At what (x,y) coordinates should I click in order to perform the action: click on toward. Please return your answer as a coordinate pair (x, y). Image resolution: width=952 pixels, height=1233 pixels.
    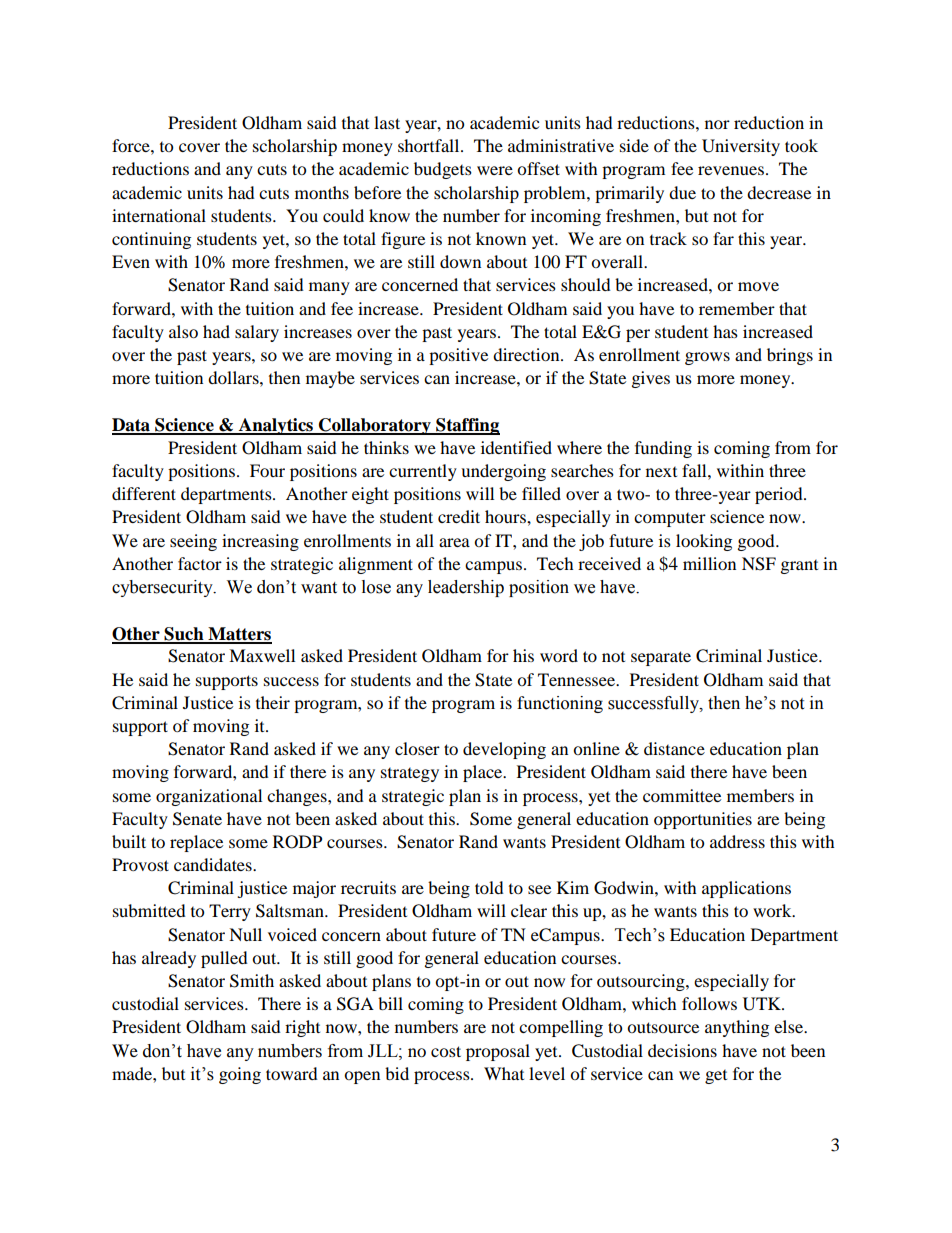
    Looking at the image, I should click on (292, 1073).
